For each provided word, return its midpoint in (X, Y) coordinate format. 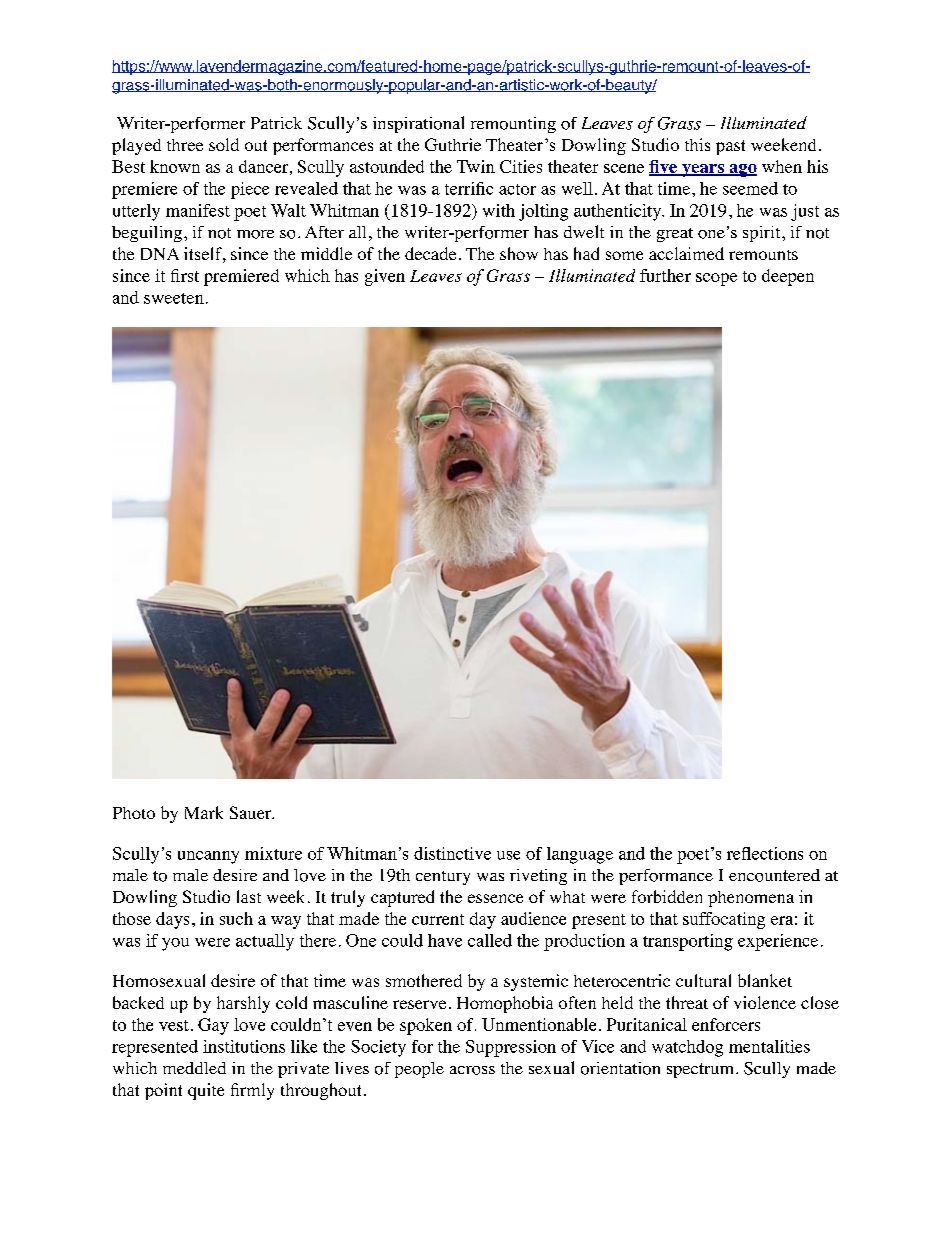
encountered (774, 875)
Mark (204, 812)
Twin (476, 166)
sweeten (174, 298)
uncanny (208, 857)
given (385, 277)
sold (224, 144)
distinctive (452, 853)
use (508, 855)
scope (716, 279)
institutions (244, 1046)
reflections (765, 853)
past (730, 147)
